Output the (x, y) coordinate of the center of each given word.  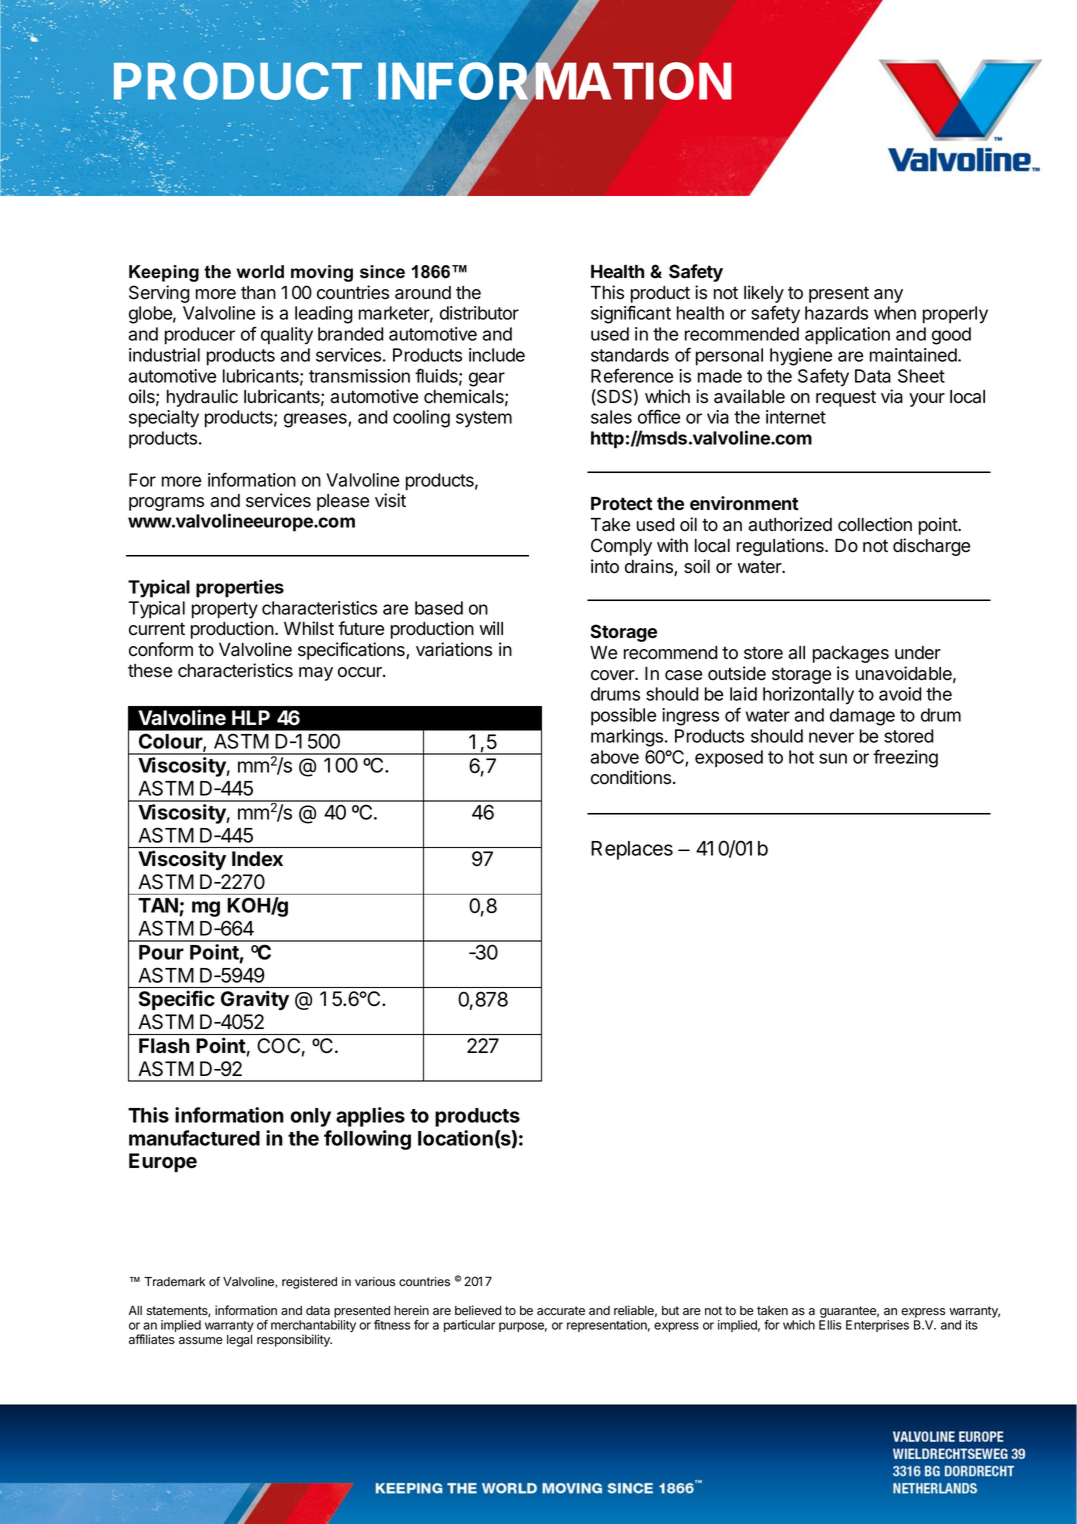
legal (239, 1341)
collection (875, 524)
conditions (631, 777)
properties (240, 588)
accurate (561, 1311)
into (605, 566)
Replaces (632, 850)
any (888, 296)
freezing (905, 758)
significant (631, 314)
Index (257, 858)
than (258, 293)
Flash (164, 1045)
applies (370, 1117)
